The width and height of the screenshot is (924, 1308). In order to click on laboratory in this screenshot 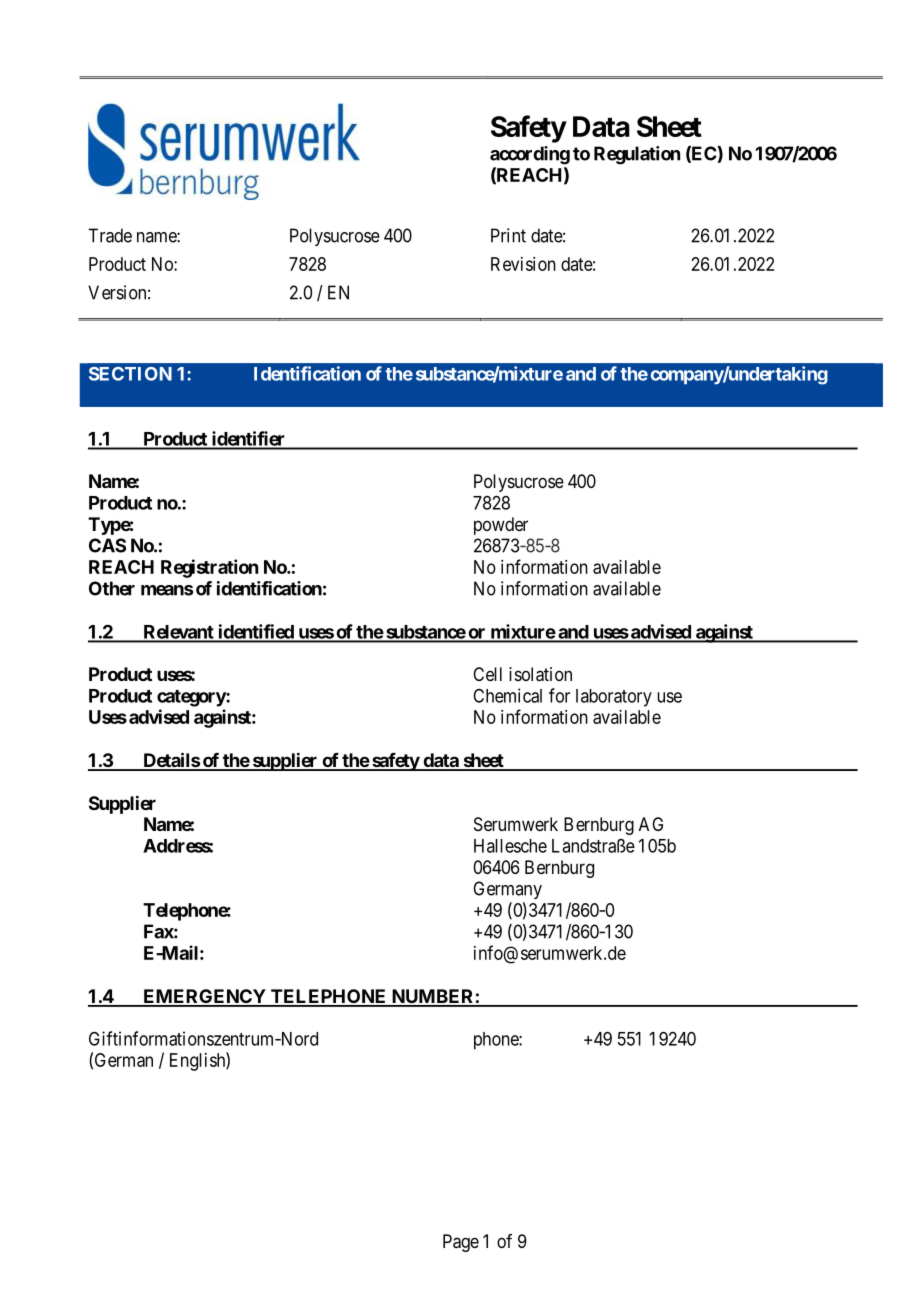, I will do `click(614, 698)`.
